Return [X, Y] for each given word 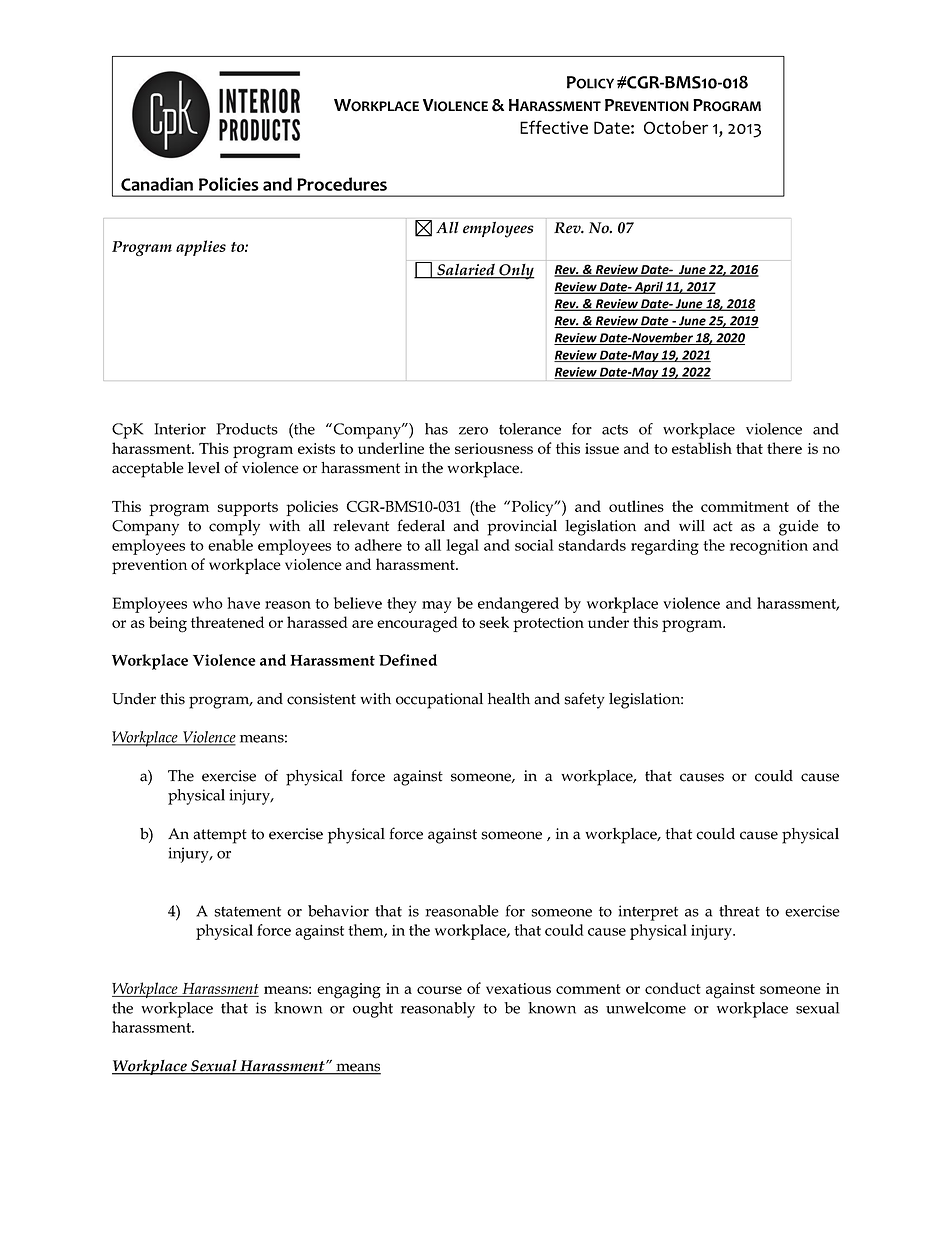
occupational [439, 701]
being [168, 624]
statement [248, 911]
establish [702, 448]
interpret [648, 913]
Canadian [157, 184]
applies [201, 248]
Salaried [466, 271]
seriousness [494, 448]
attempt [220, 836]
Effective [554, 127]
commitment [745, 506]
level [204, 468]
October [676, 127]
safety [585, 700]
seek [494, 622]
